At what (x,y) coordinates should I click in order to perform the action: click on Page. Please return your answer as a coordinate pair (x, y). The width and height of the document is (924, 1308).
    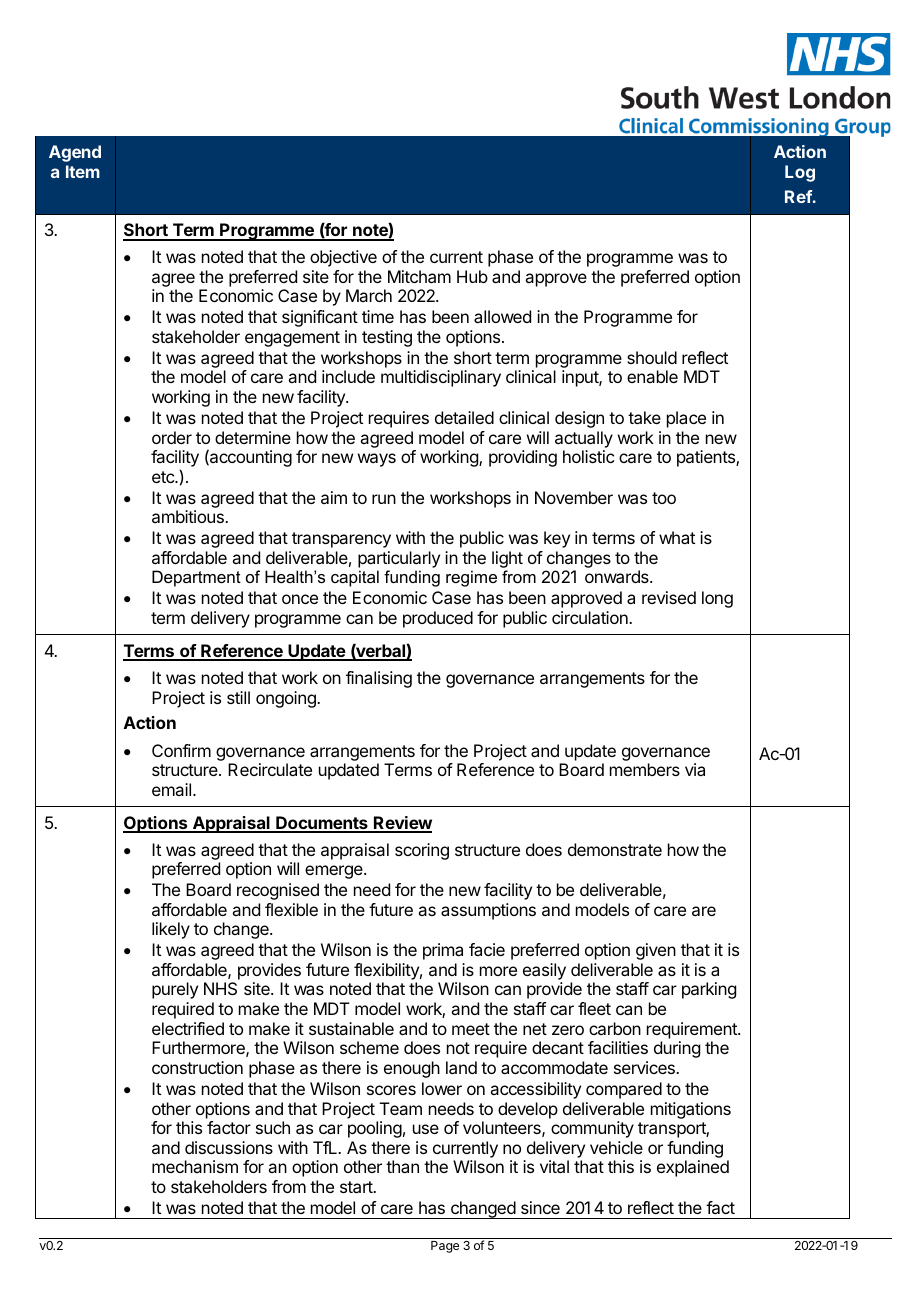
    Looking at the image, I should click on (445, 1247).
